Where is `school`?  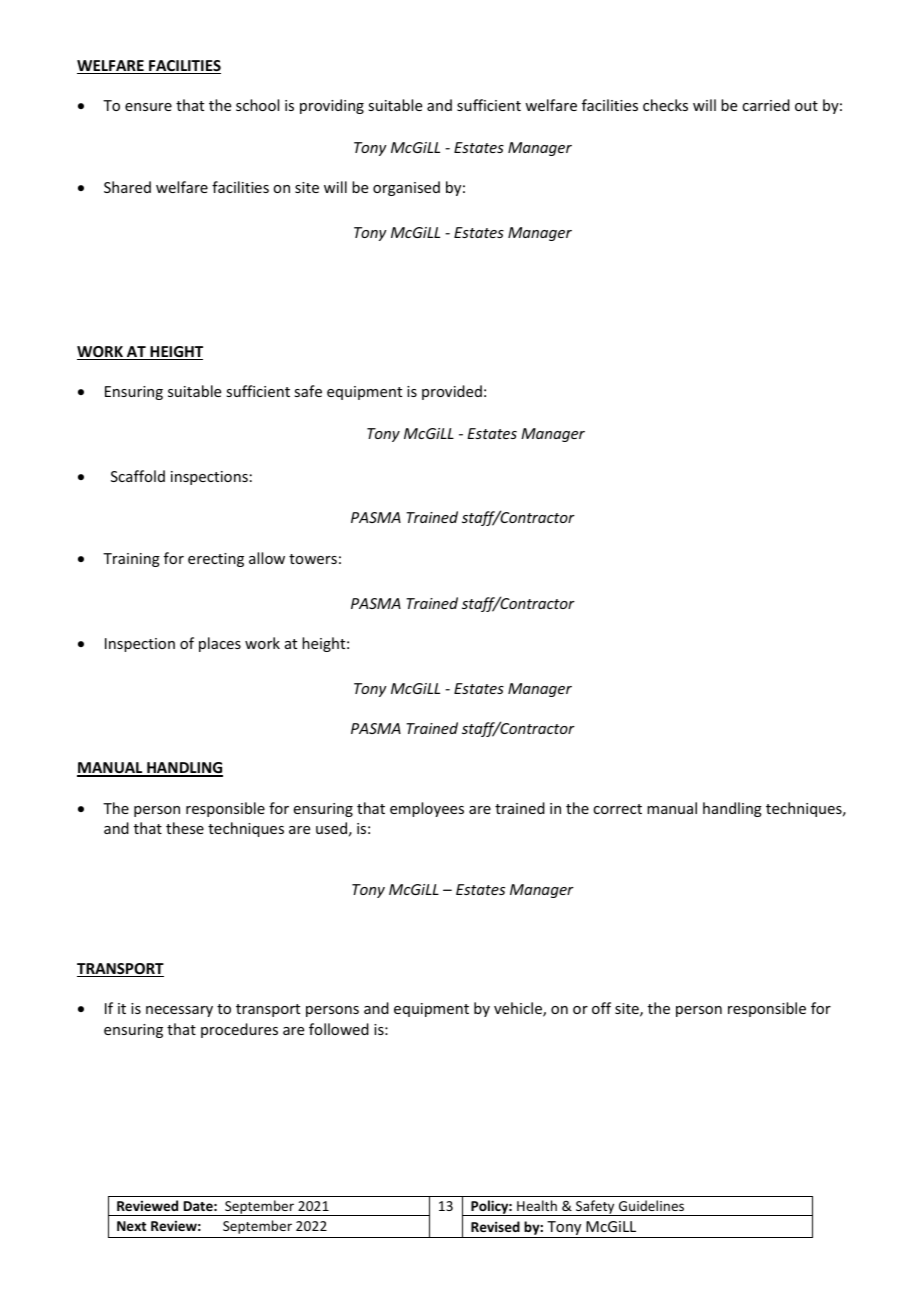
school is located at coordinates (257, 105).
